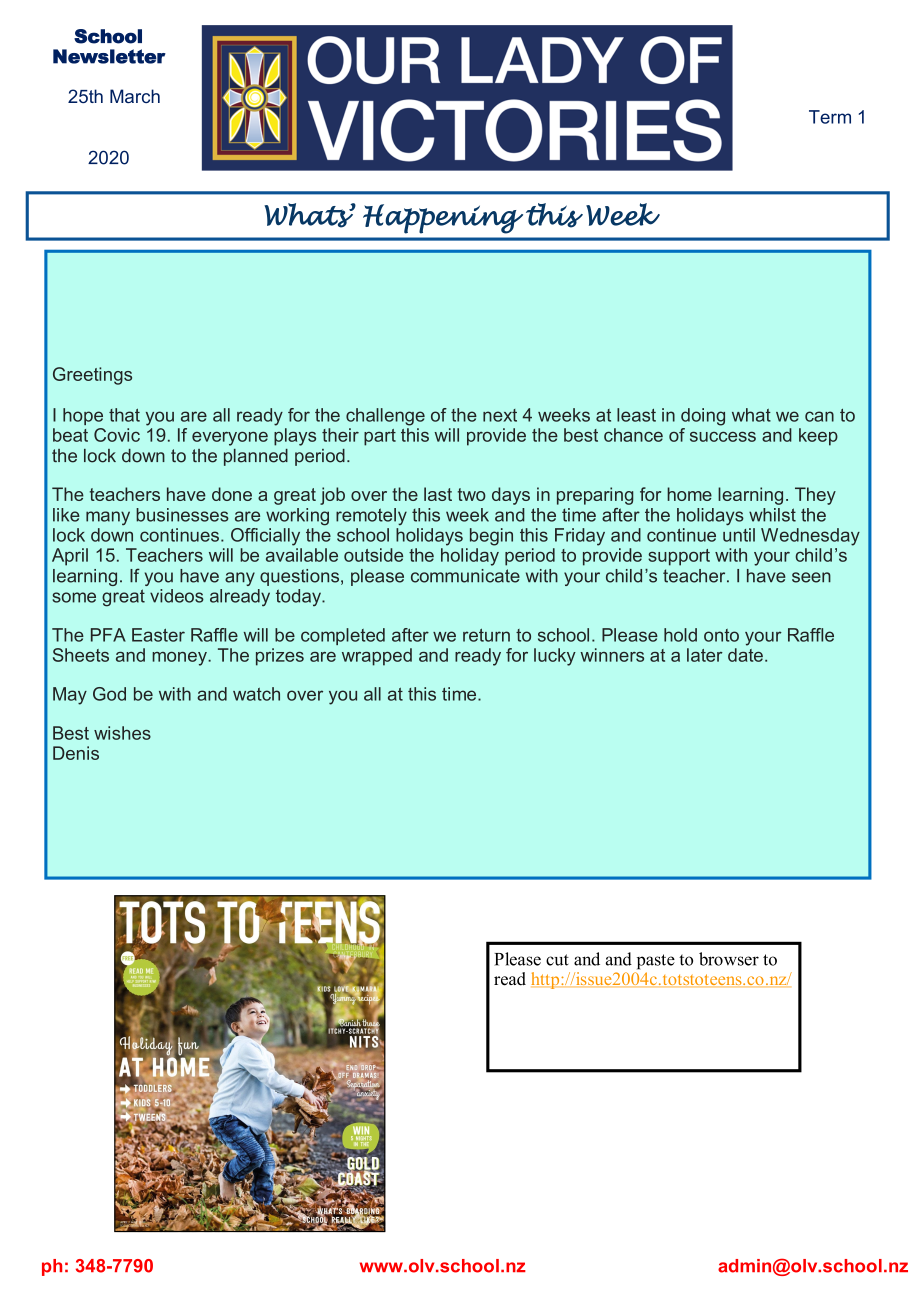  What do you see at coordinates (830, 117) in the screenshot?
I see `Term` at bounding box center [830, 117].
